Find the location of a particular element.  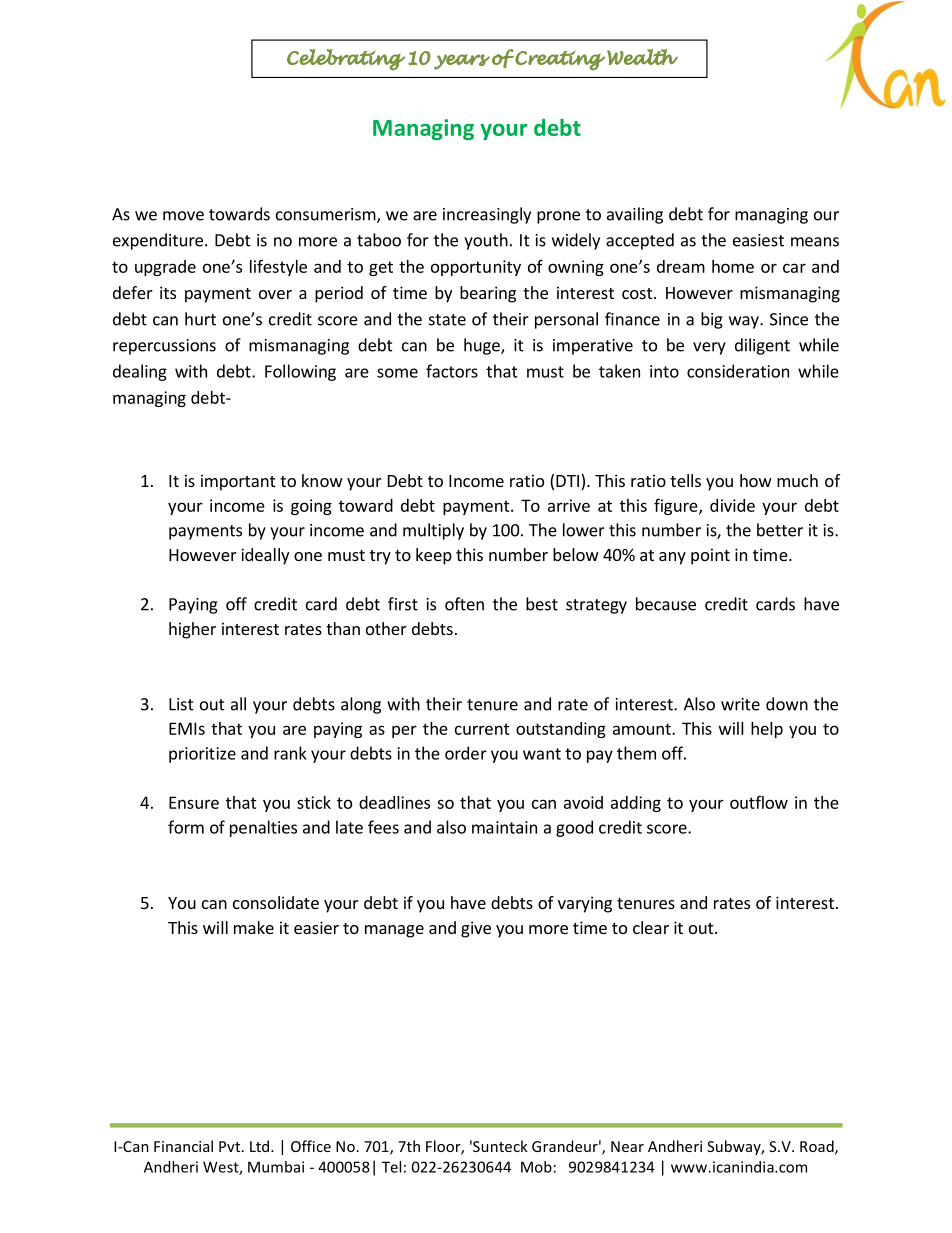

Mob is located at coordinates (536, 1167).
